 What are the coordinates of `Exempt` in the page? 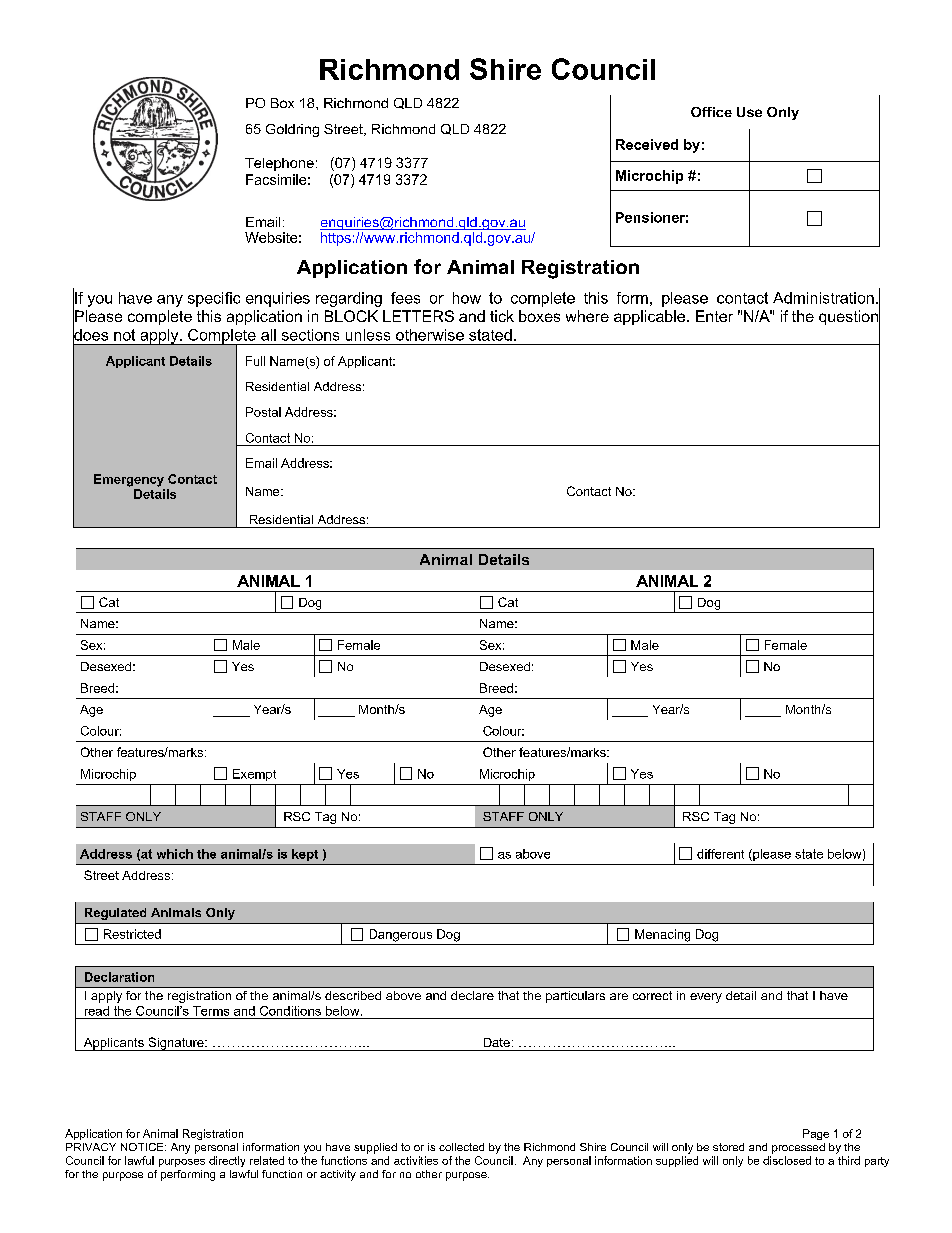 It's located at (254, 775).
